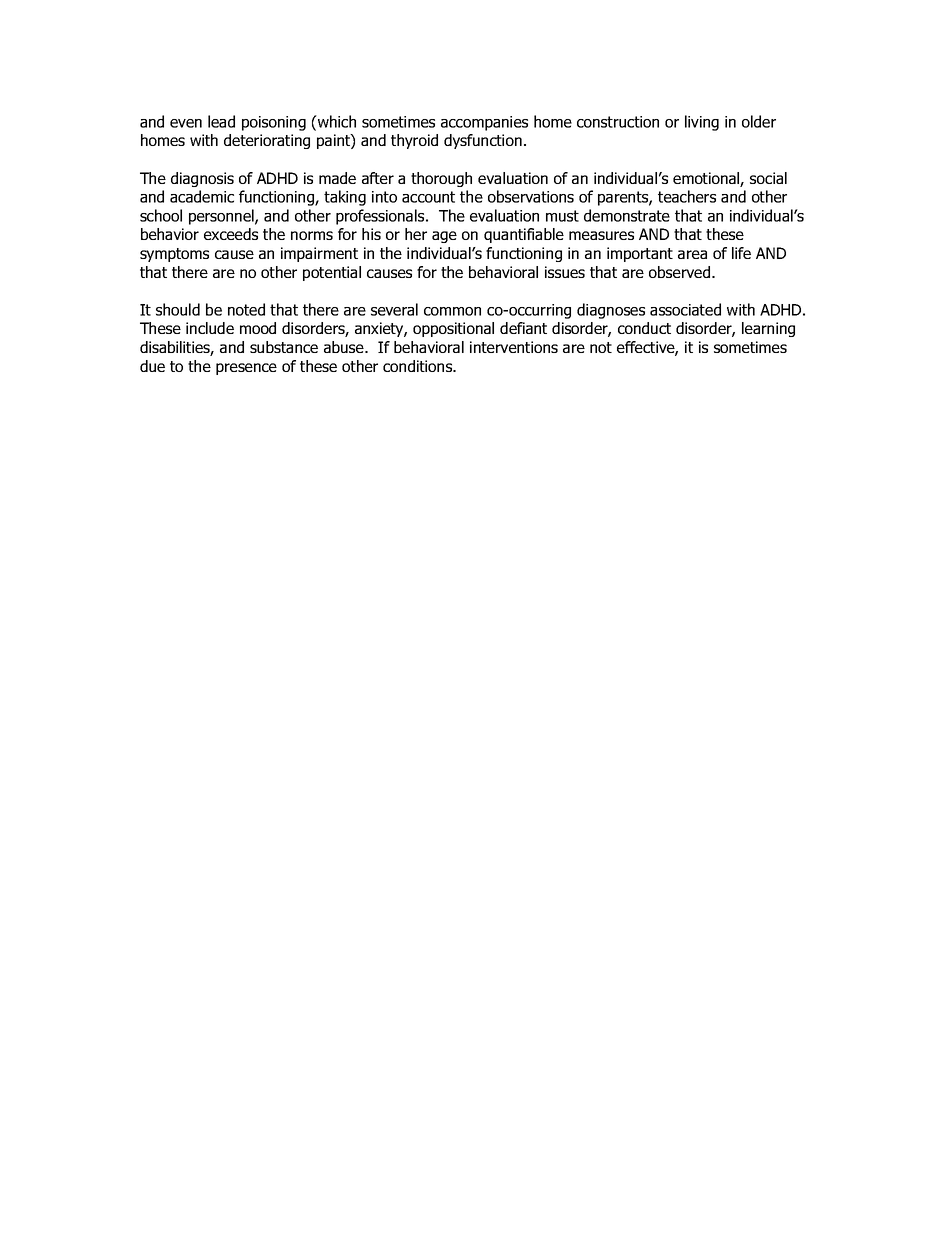  What do you see at coordinates (419, 366) in the screenshot?
I see `conditions` at bounding box center [419, 366].
